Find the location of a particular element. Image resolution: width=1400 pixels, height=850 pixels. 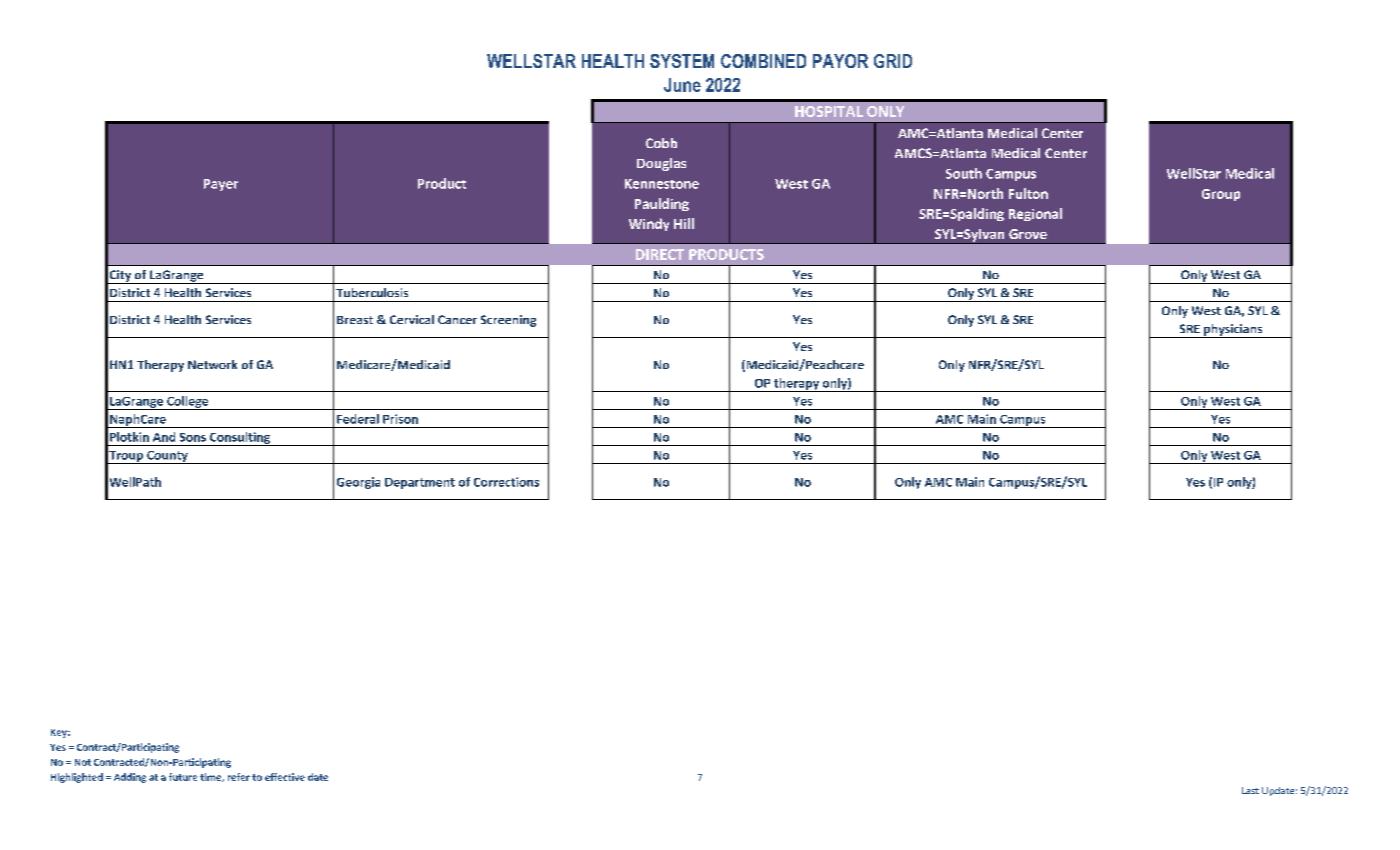

Grove is located at coordinates (1028, 234).
